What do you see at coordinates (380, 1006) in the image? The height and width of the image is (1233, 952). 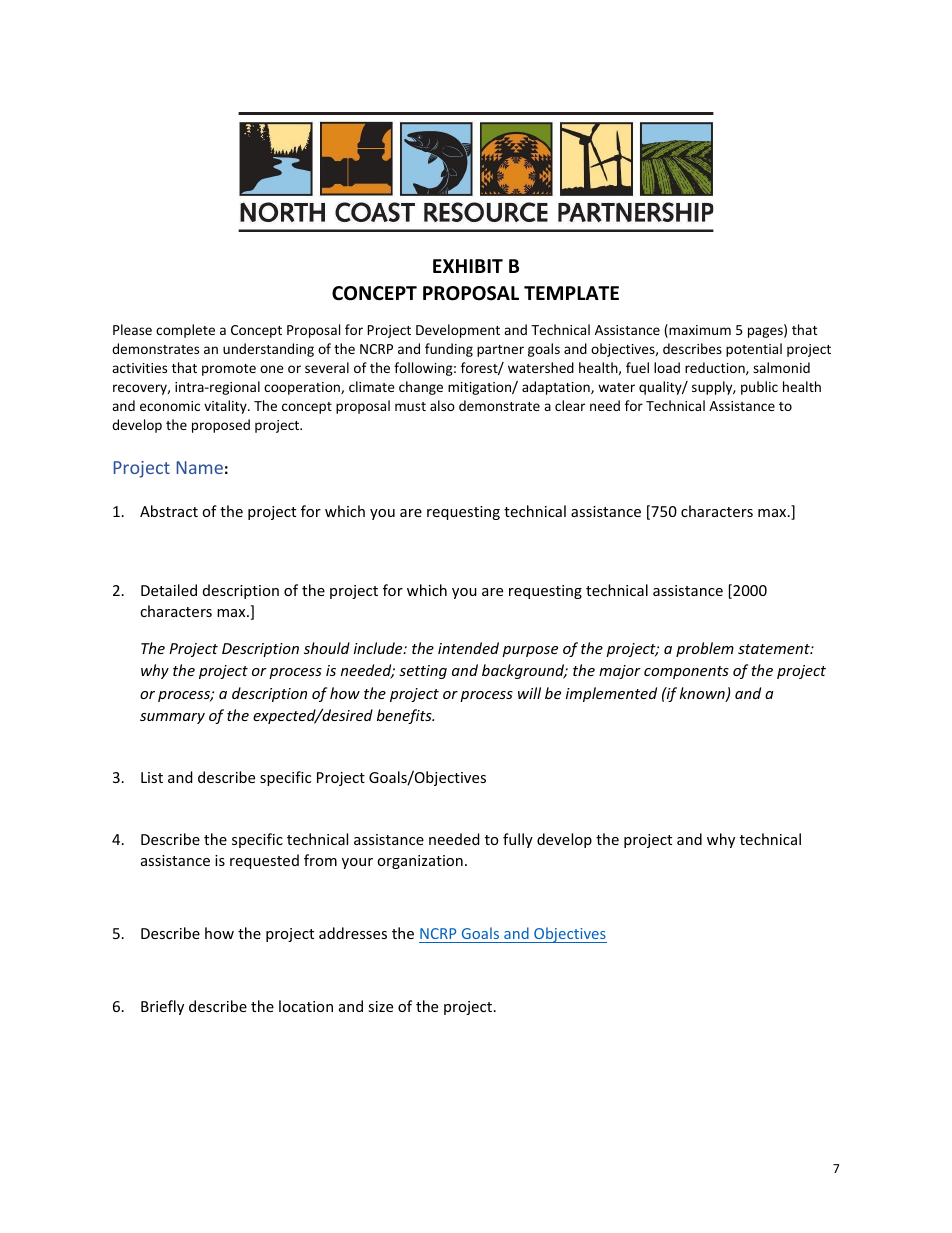 I see `size` at bounding box center [380, 1006].
